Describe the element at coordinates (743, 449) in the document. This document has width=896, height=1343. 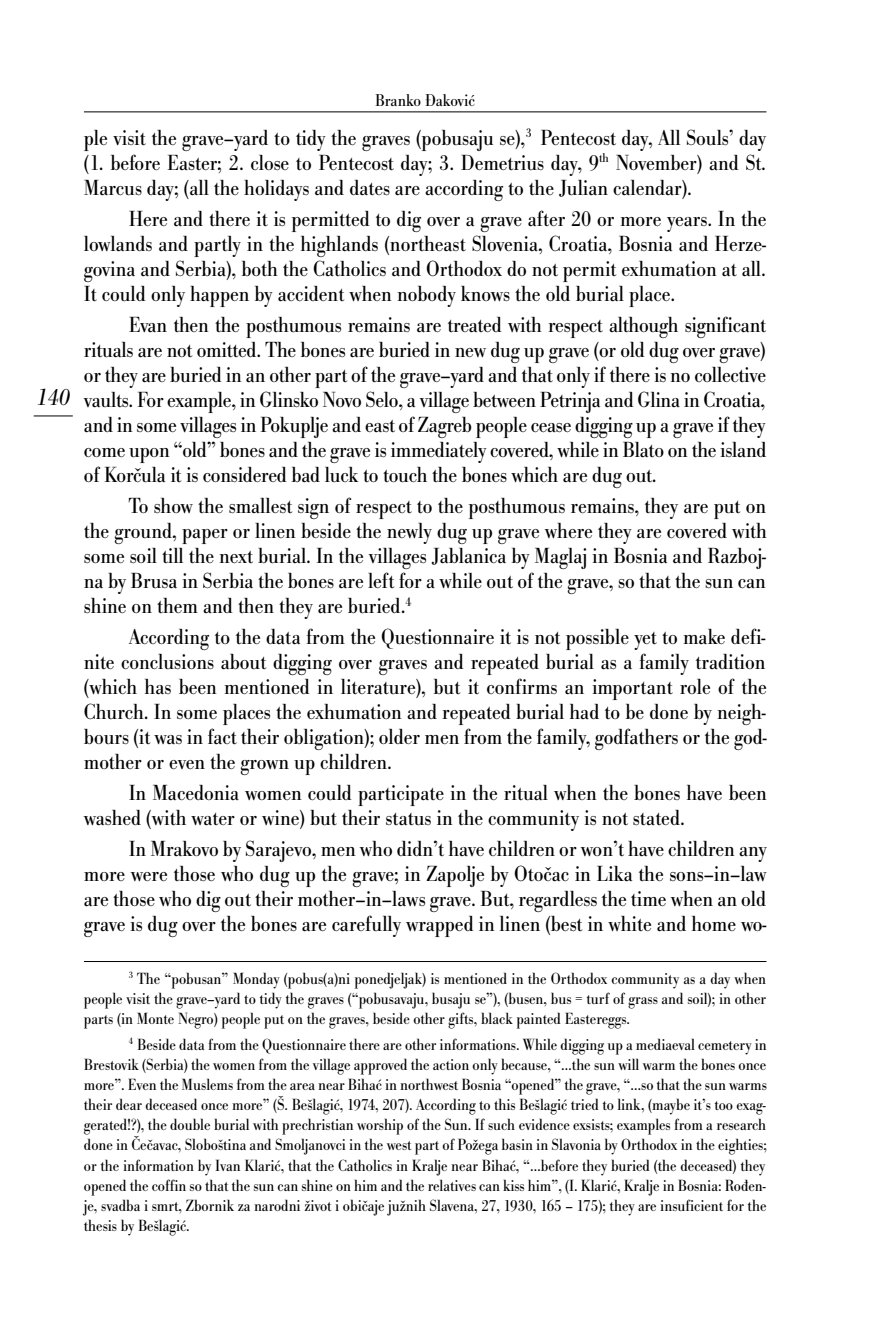
I see `island` at that location.
